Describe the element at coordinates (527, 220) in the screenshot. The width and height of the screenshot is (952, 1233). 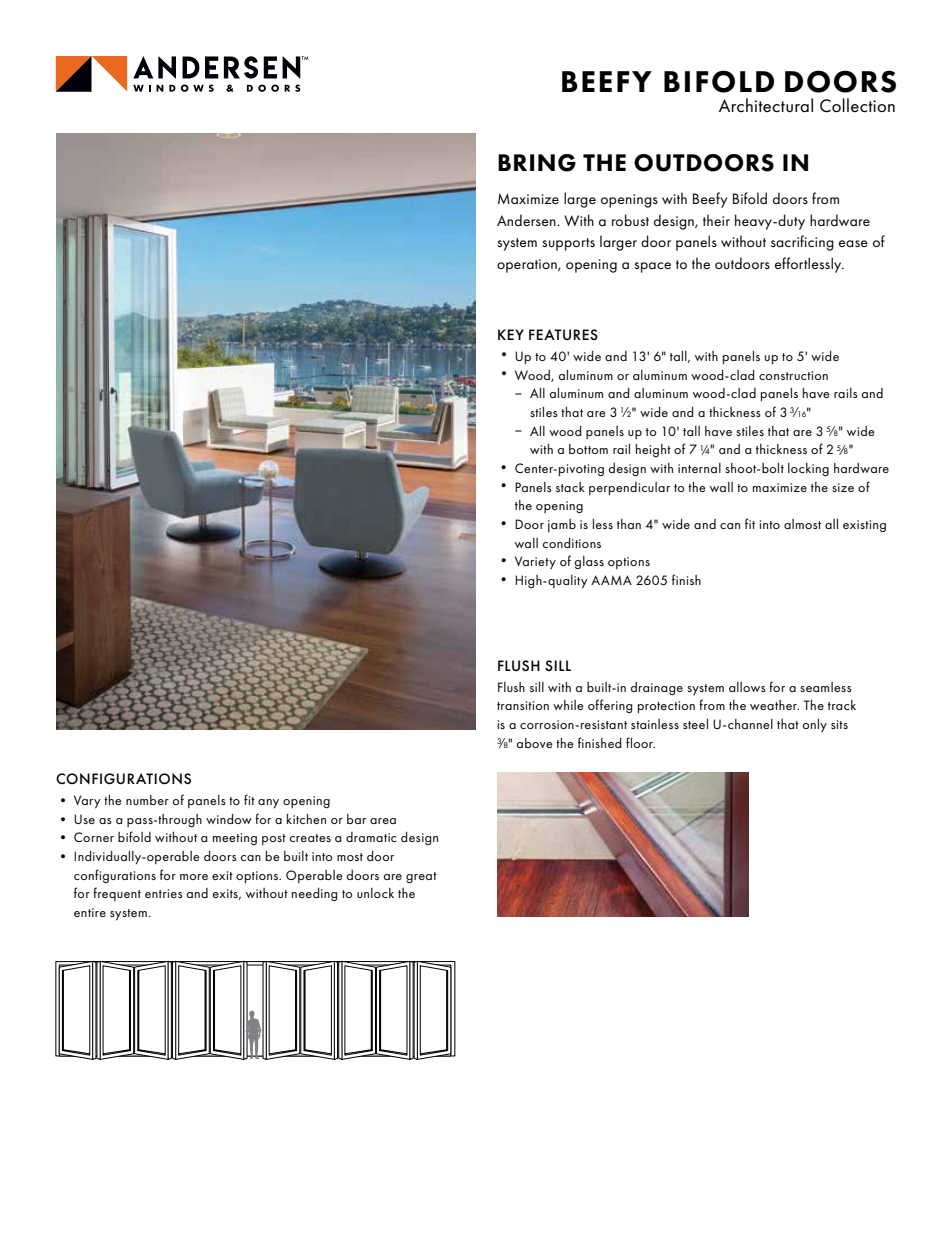
I see `Andersen` at that location.
